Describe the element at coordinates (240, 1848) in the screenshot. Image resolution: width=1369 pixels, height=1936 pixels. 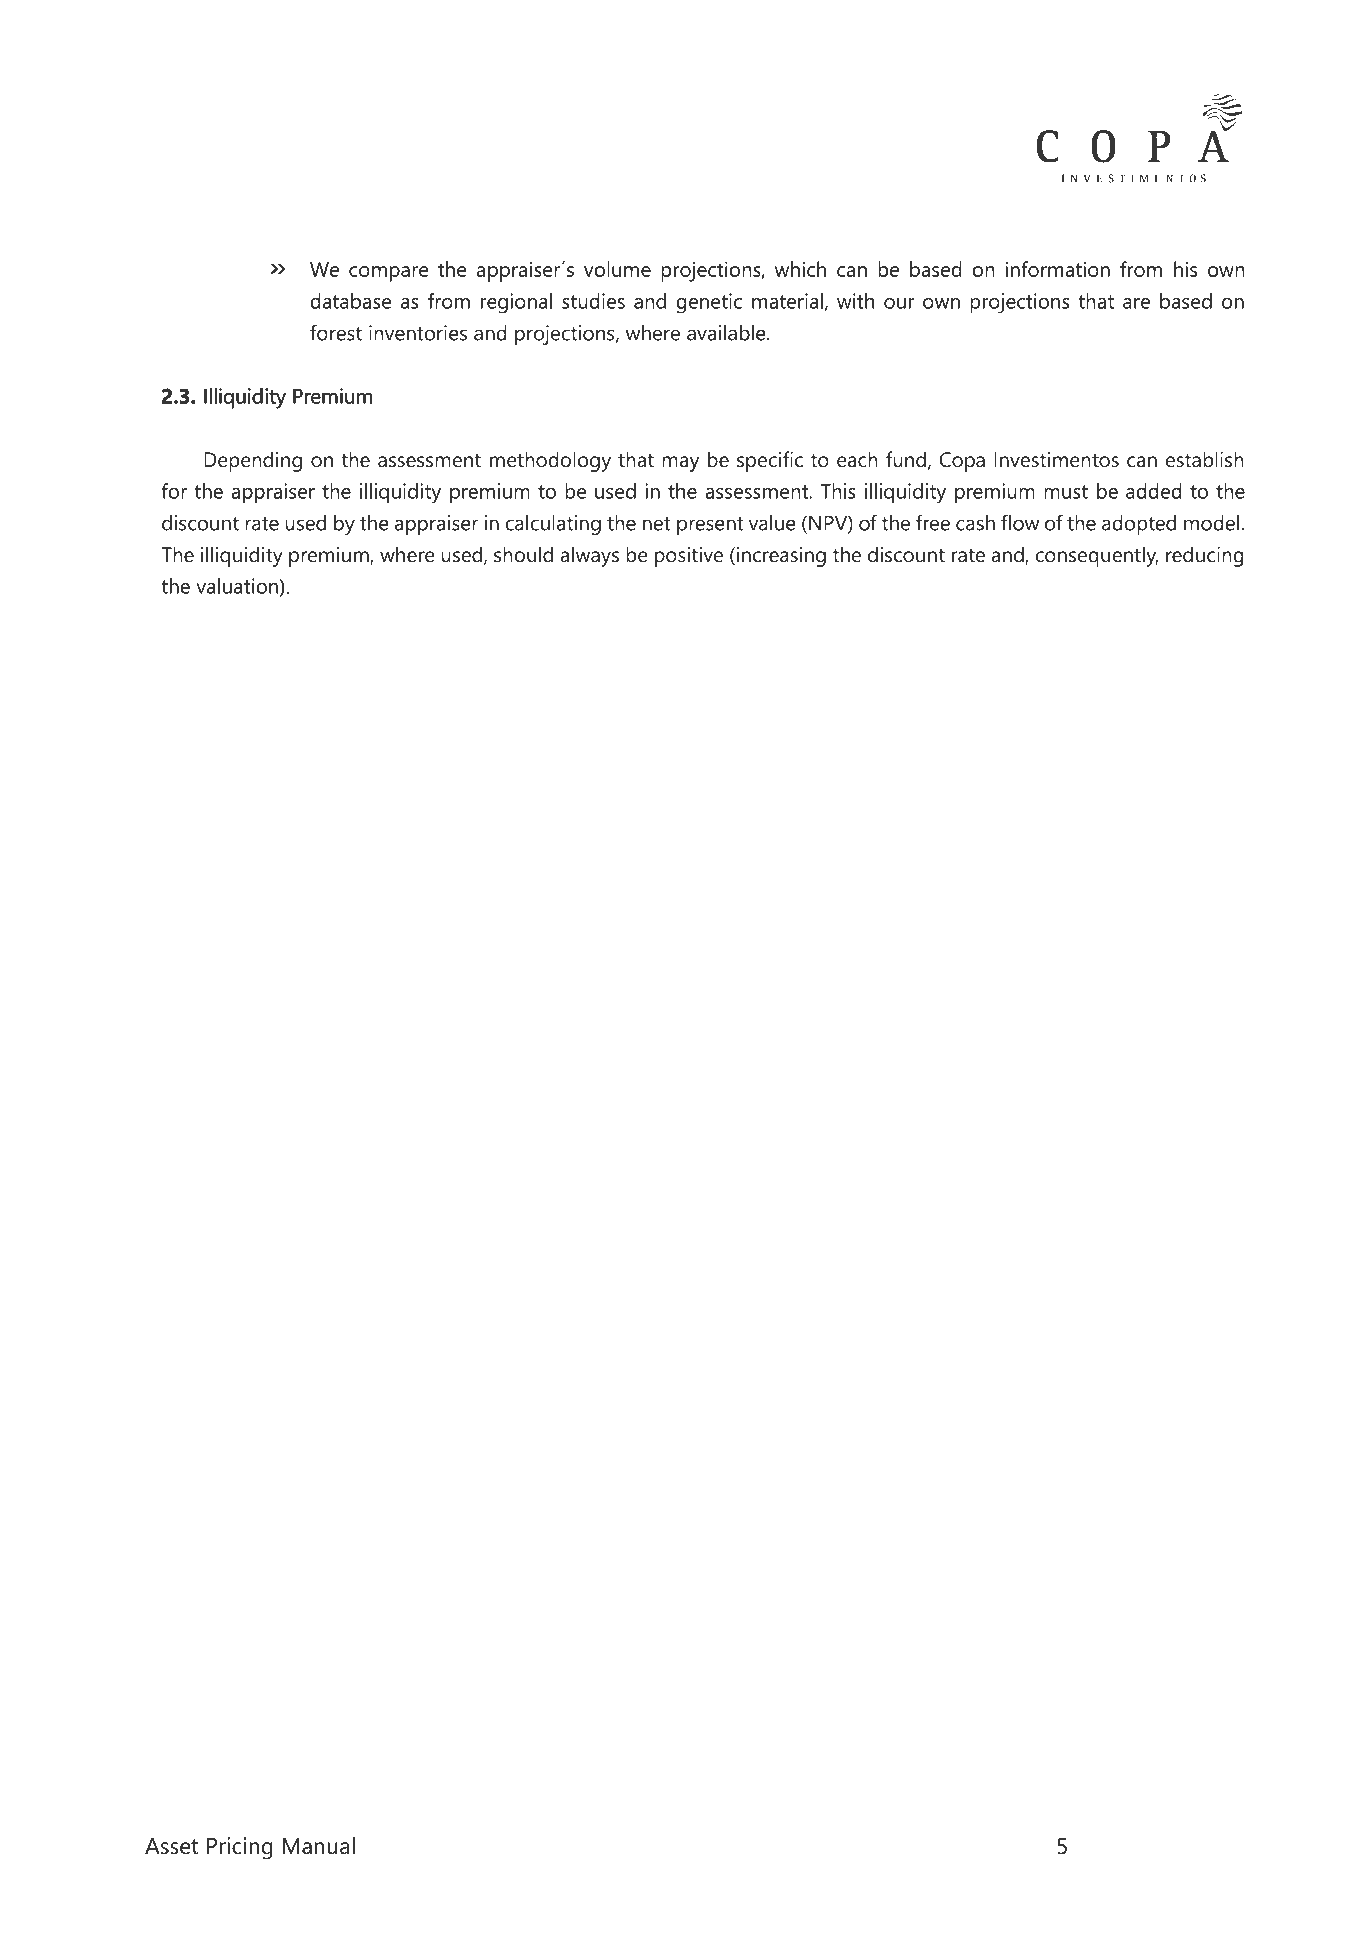
I see `Pricing` at that location.
